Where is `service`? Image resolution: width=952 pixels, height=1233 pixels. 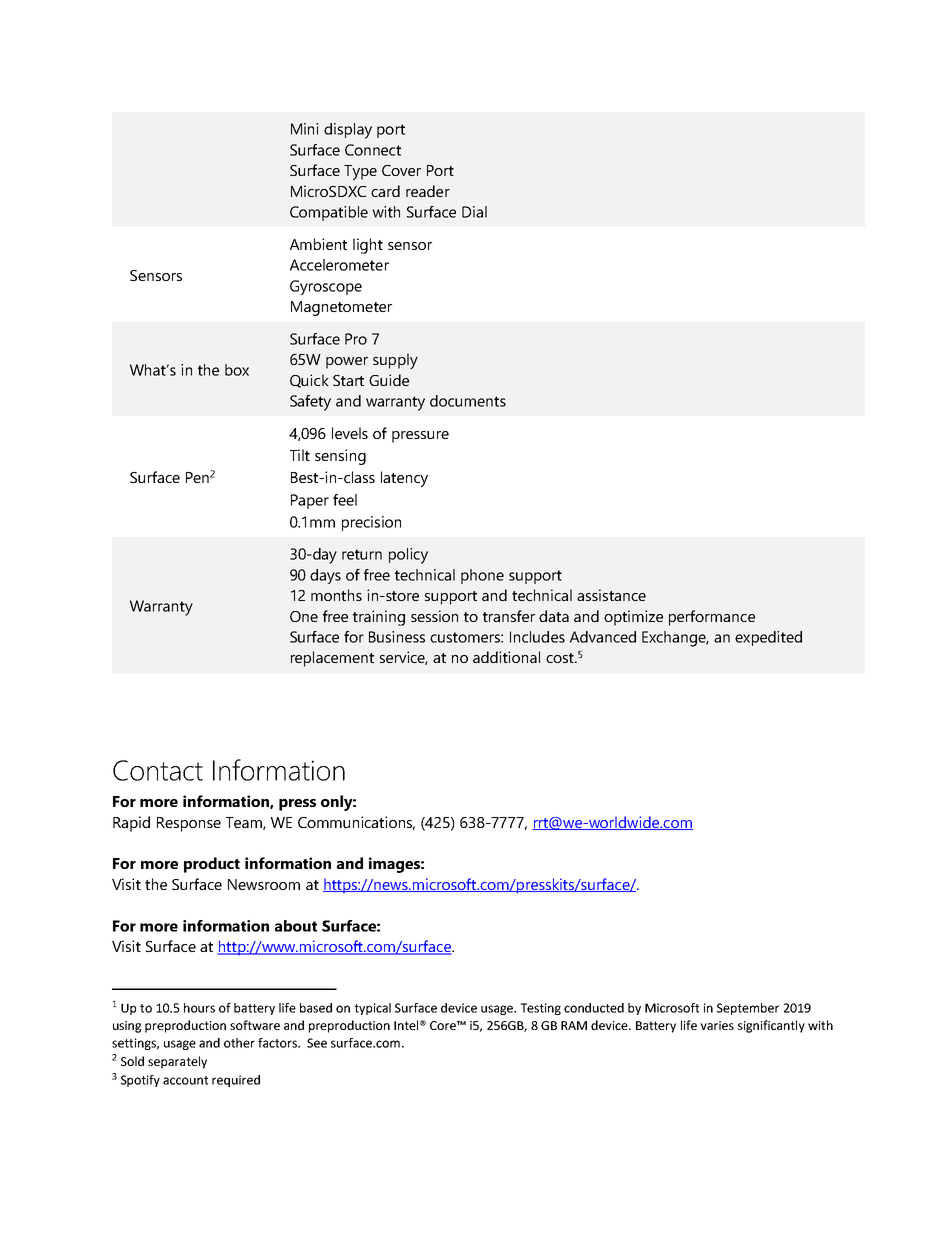
service is located at coordinates (404, 658).
